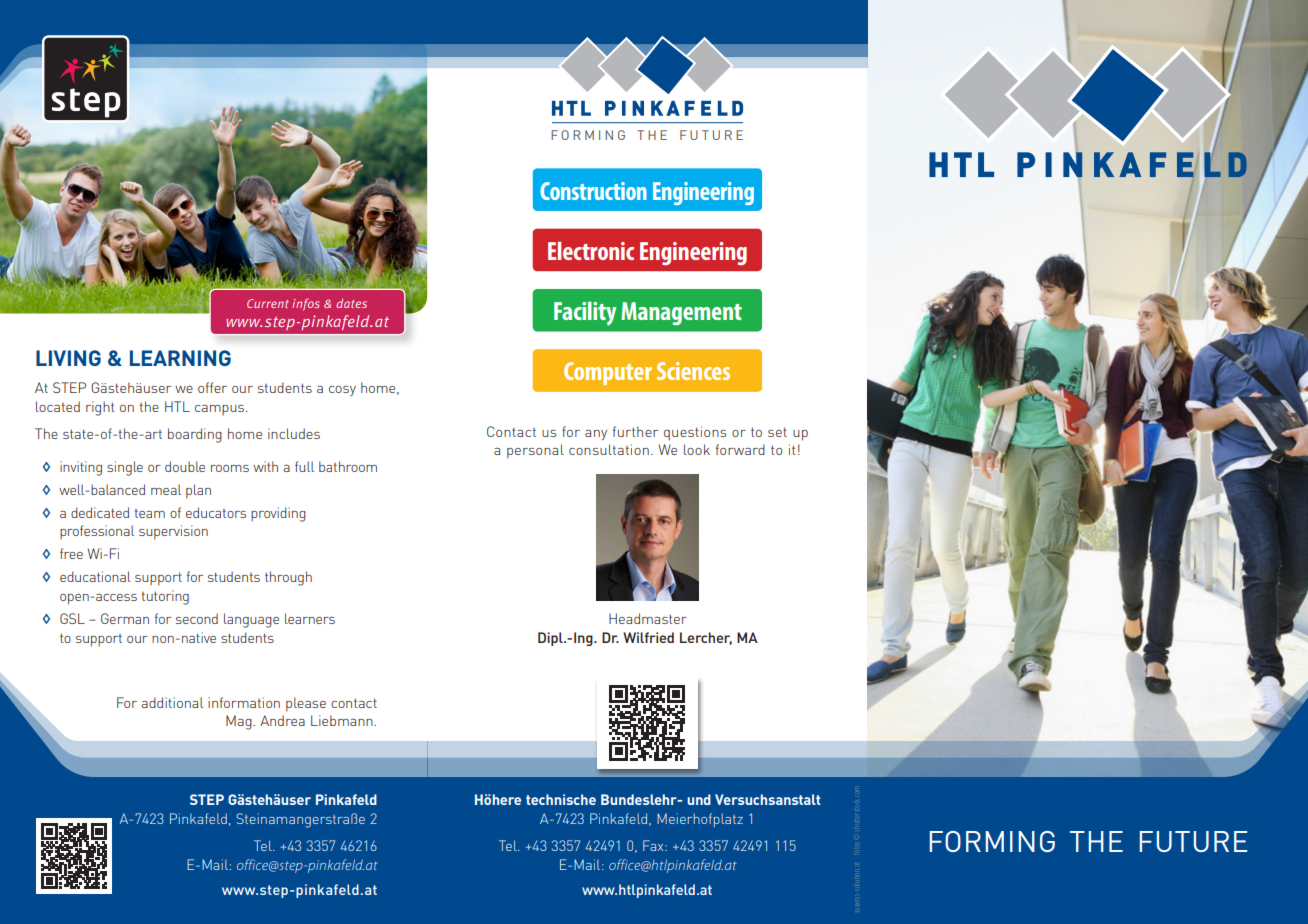 The image size is (1308, 924). I want to click on cosy, so click(342, 391).
